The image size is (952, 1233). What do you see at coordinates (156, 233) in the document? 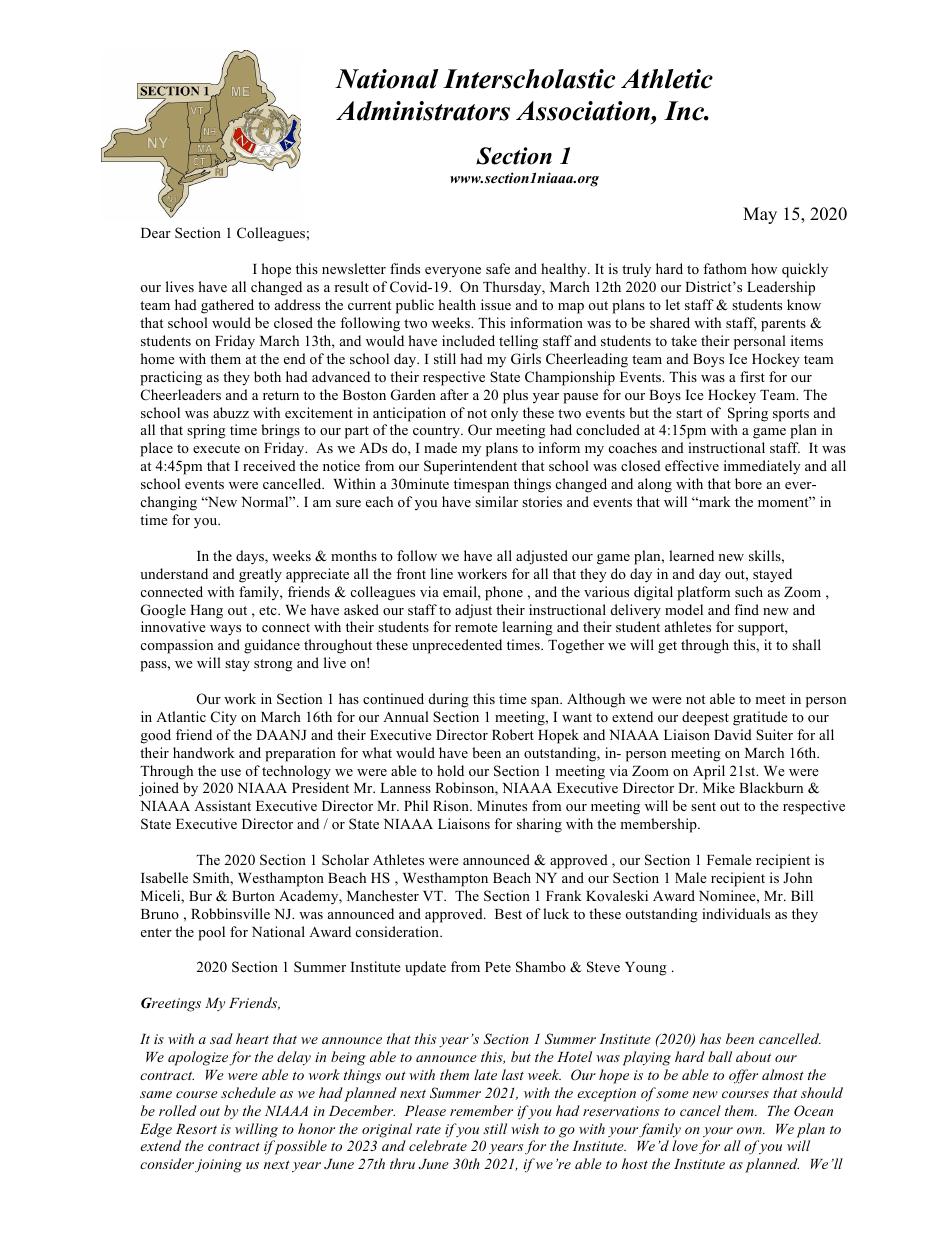
I see `Dear` at bounding box center [156, 233].
